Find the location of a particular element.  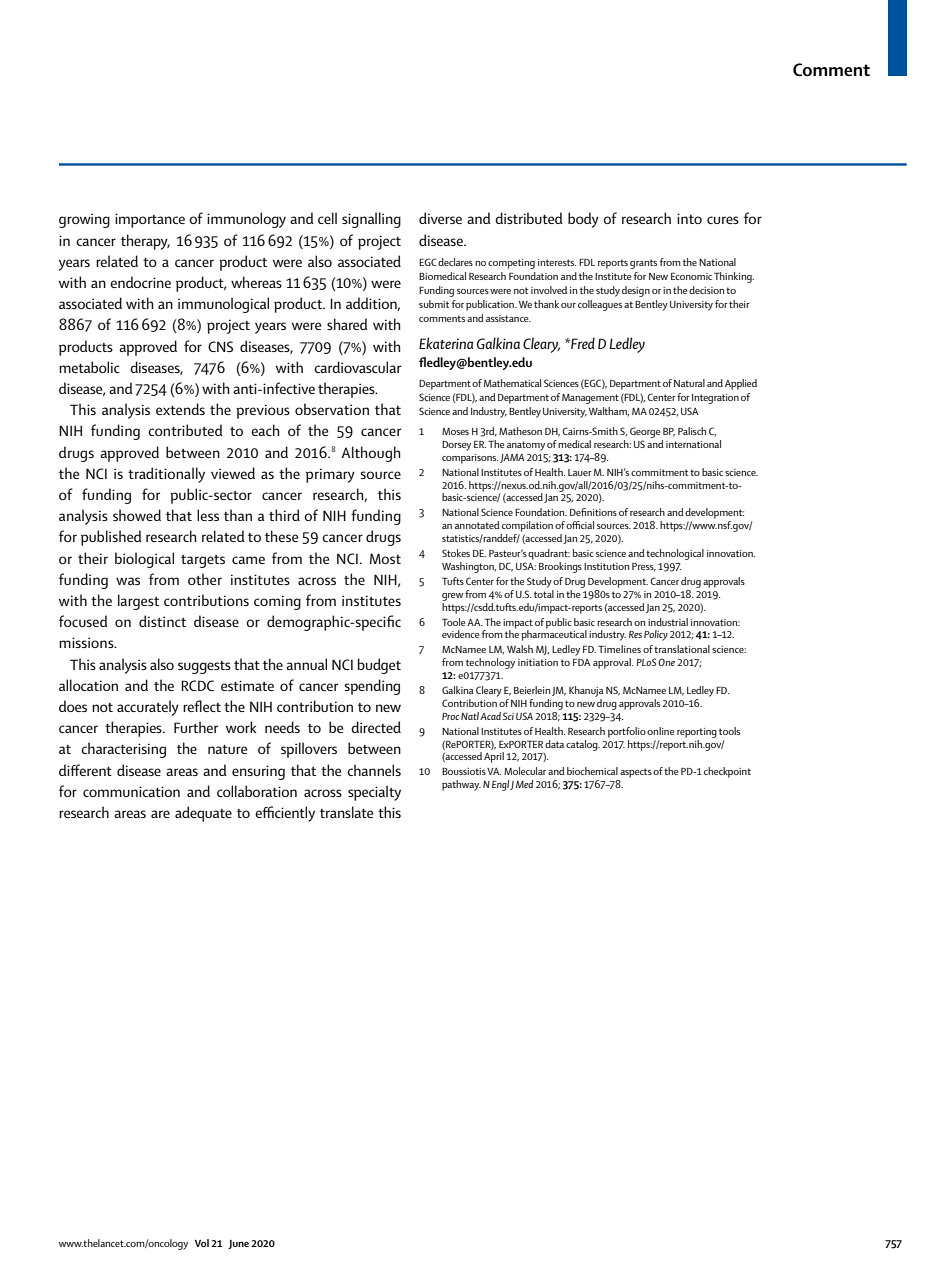

accurately is located at coordinates (148, 708).
